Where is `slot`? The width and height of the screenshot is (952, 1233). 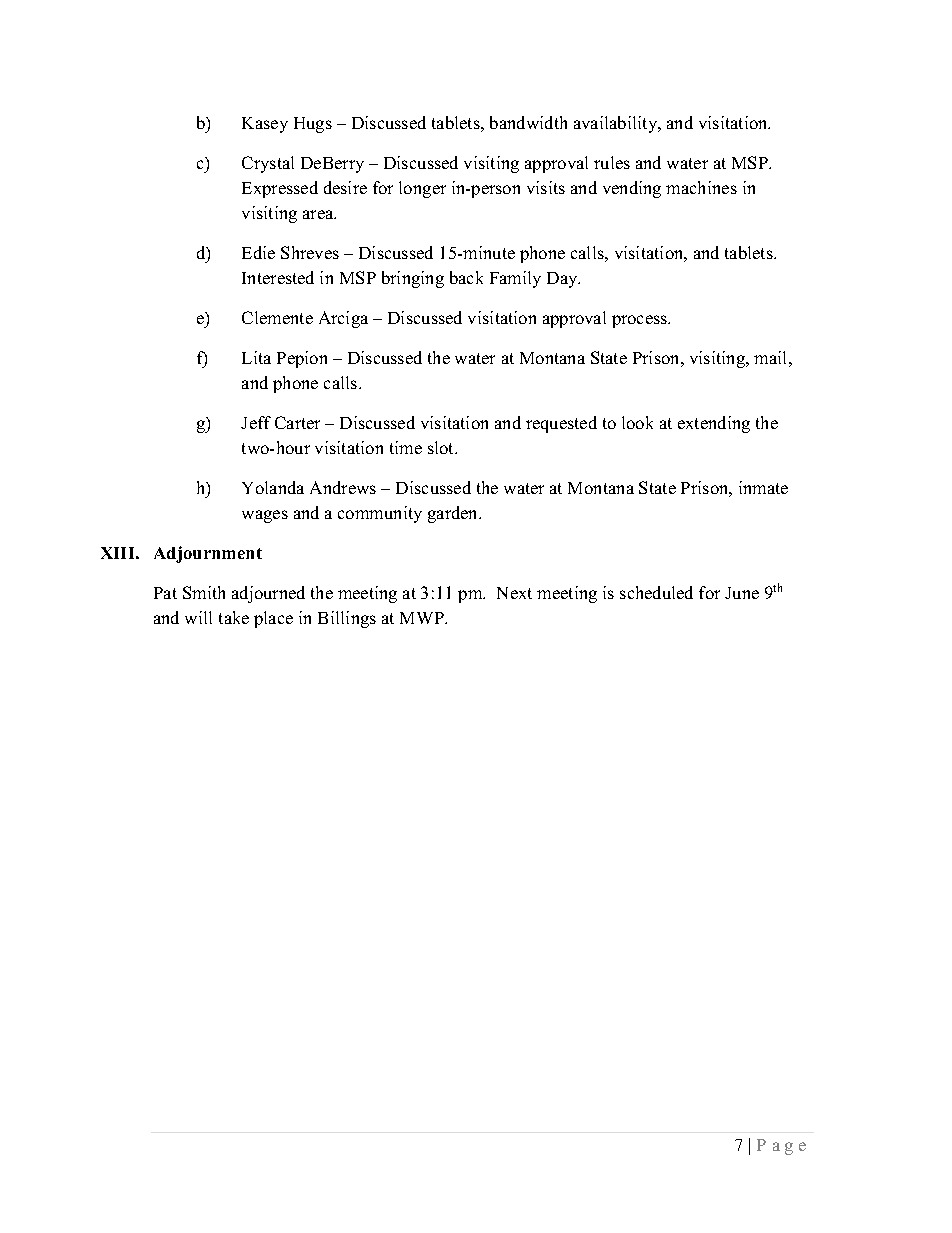 slot is located at coordinates (442, 447).
